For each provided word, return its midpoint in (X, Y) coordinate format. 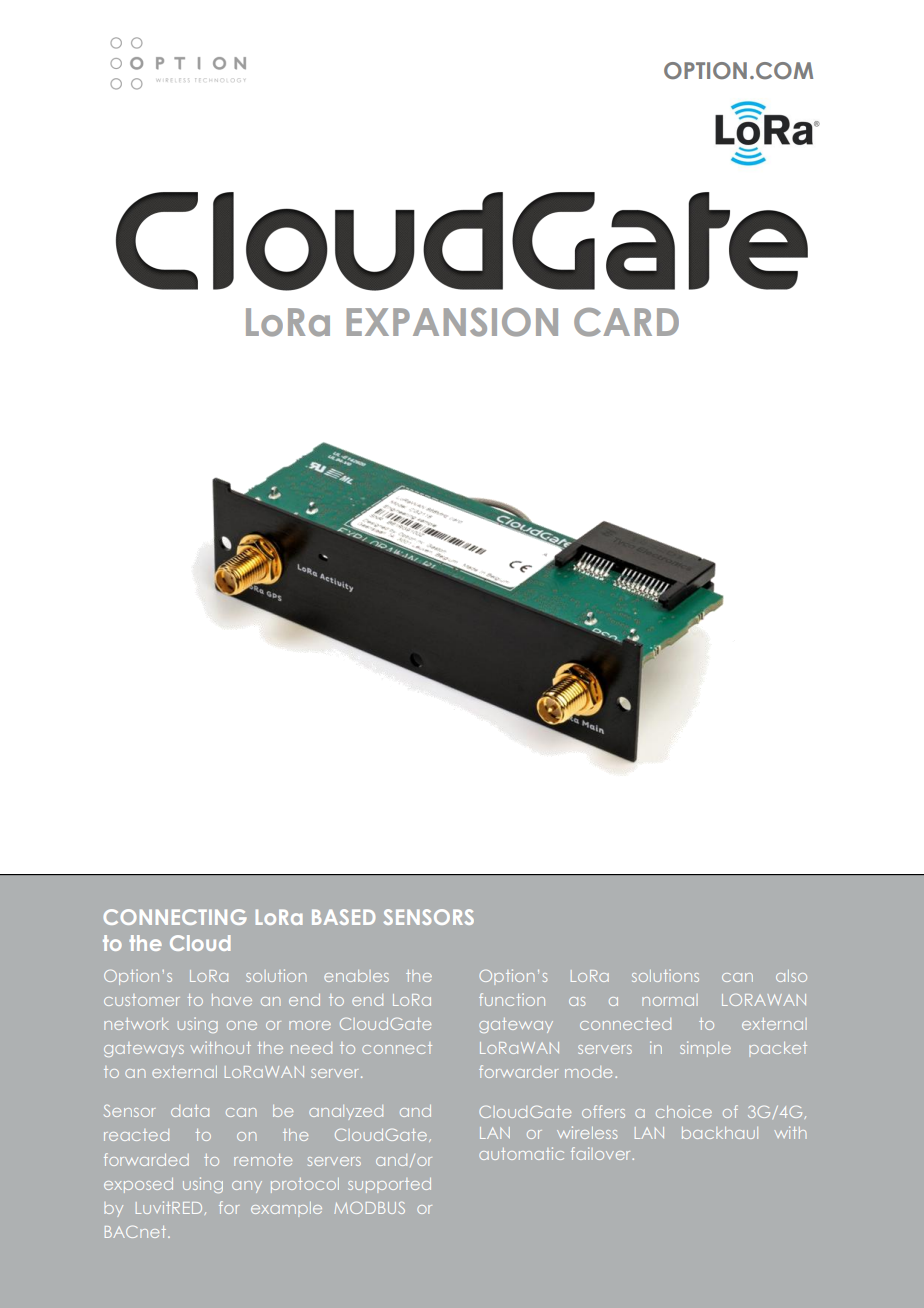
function (512, 999)
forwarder (518, 1071)
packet (778, 1049)
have (232, 1000)
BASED (343, 917)
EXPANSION (452, 322)
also (791, 976)
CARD (626, 322)
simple (705, 1049)
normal (670, 1000)
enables (356, 976)
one (242, 1025)
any (247, 1187)
